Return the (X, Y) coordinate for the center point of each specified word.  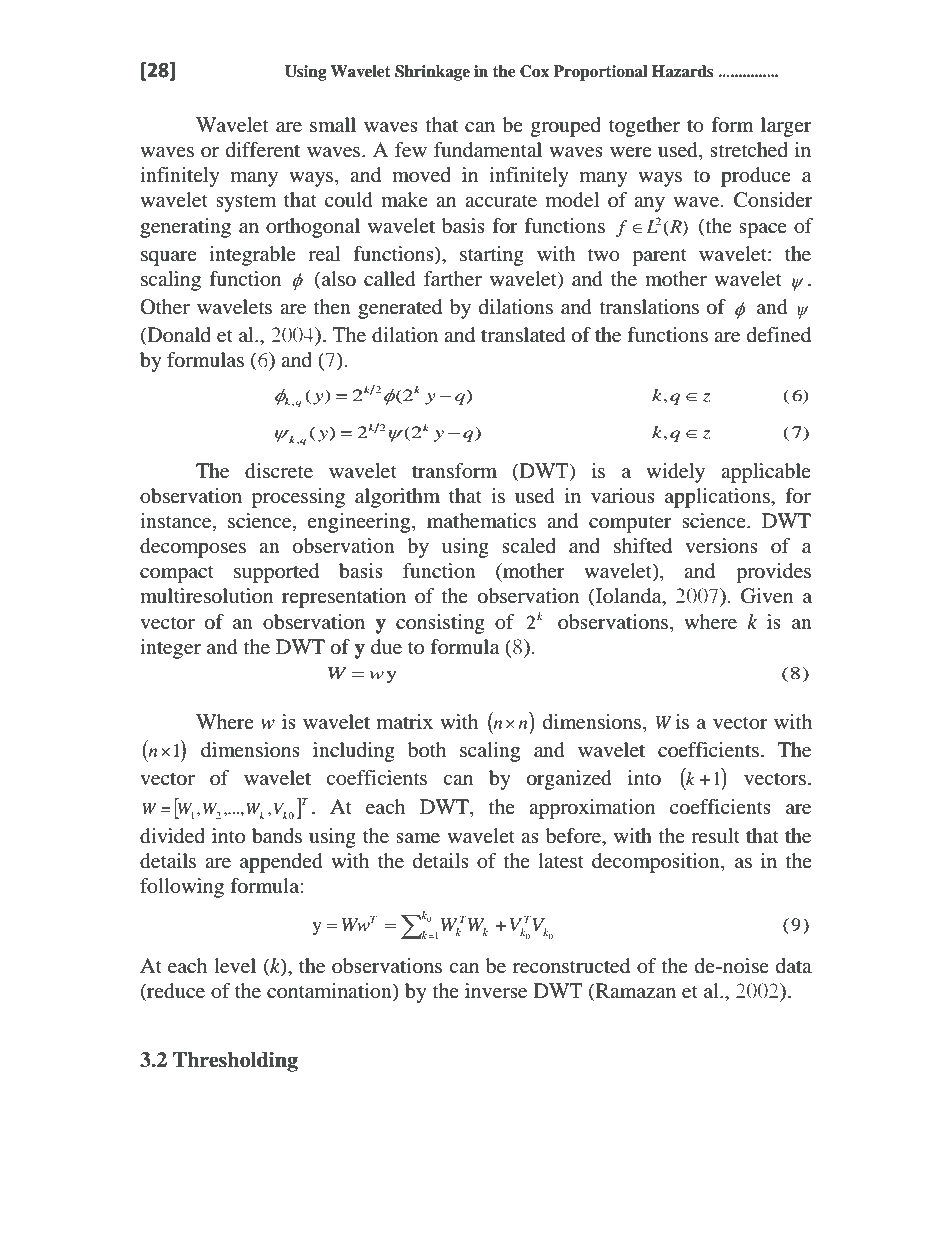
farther (453, 279)
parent (659, 257)
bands (277, 836)
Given (767, 596)
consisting (440, 624)
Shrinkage (432, 73)
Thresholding (235, 1062)
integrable (252, 256)
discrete (279, 471)
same (418, 838)
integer (170, 649)
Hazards (683, 71)
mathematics (481, 521)
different (263, 150)
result (715, 835)
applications (718, 498)
